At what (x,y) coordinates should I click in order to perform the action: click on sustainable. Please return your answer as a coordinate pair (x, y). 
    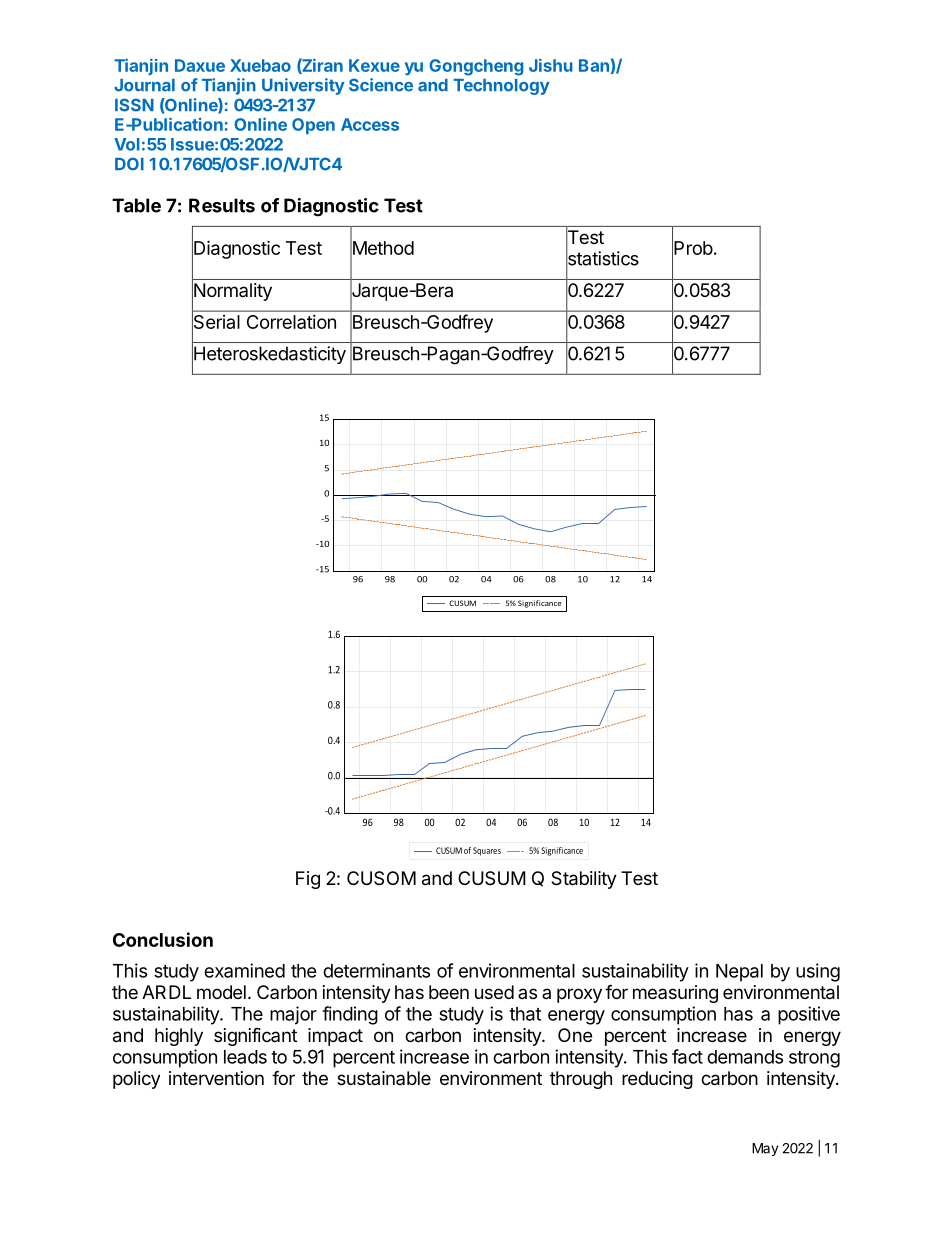
    Looking at the image, I should click on (384, 1078).
